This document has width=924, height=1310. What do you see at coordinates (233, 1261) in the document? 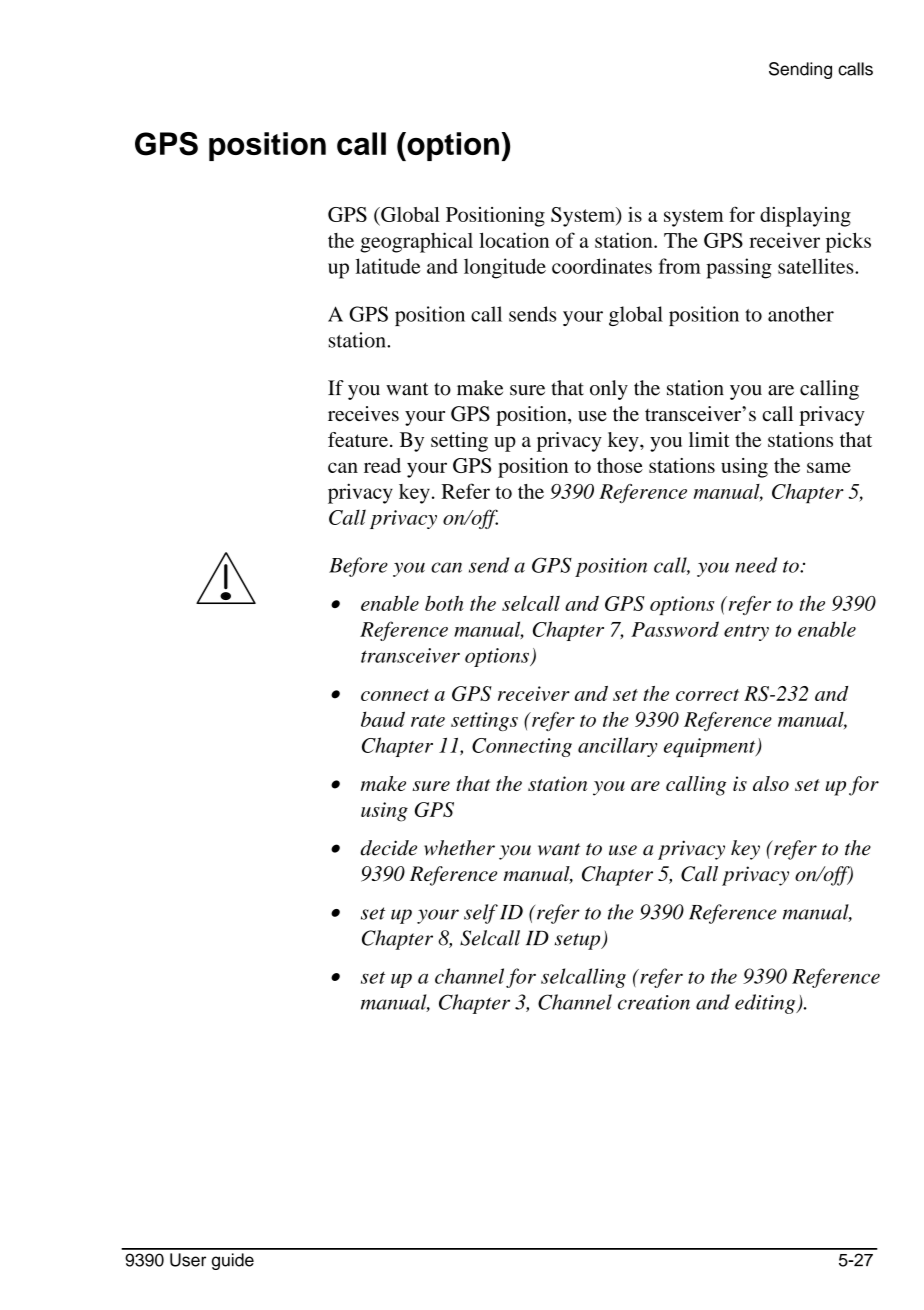
I see `guide` at bounding box center [233, 1261].
